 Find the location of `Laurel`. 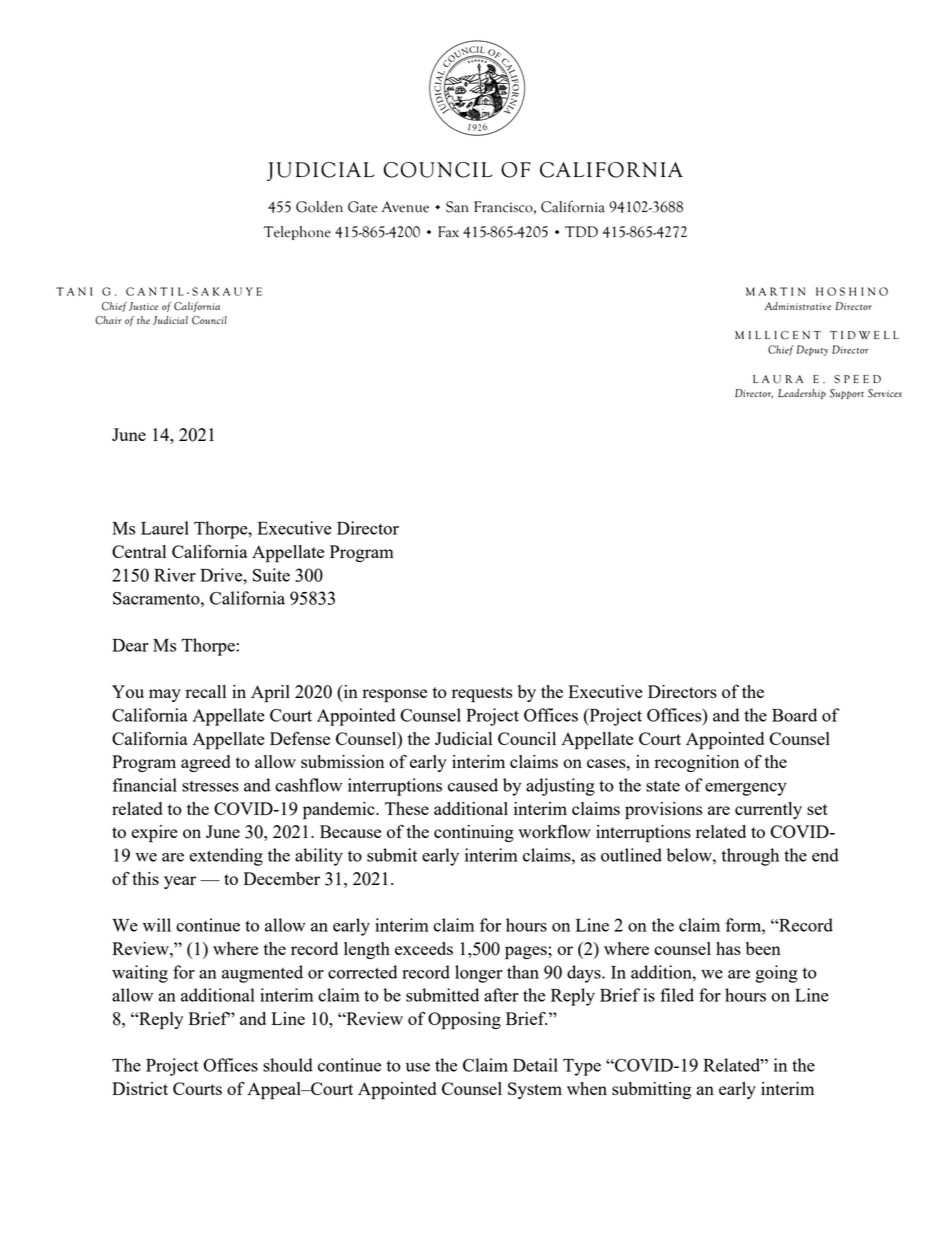

Laurel is located at coordinates (165, 528).
